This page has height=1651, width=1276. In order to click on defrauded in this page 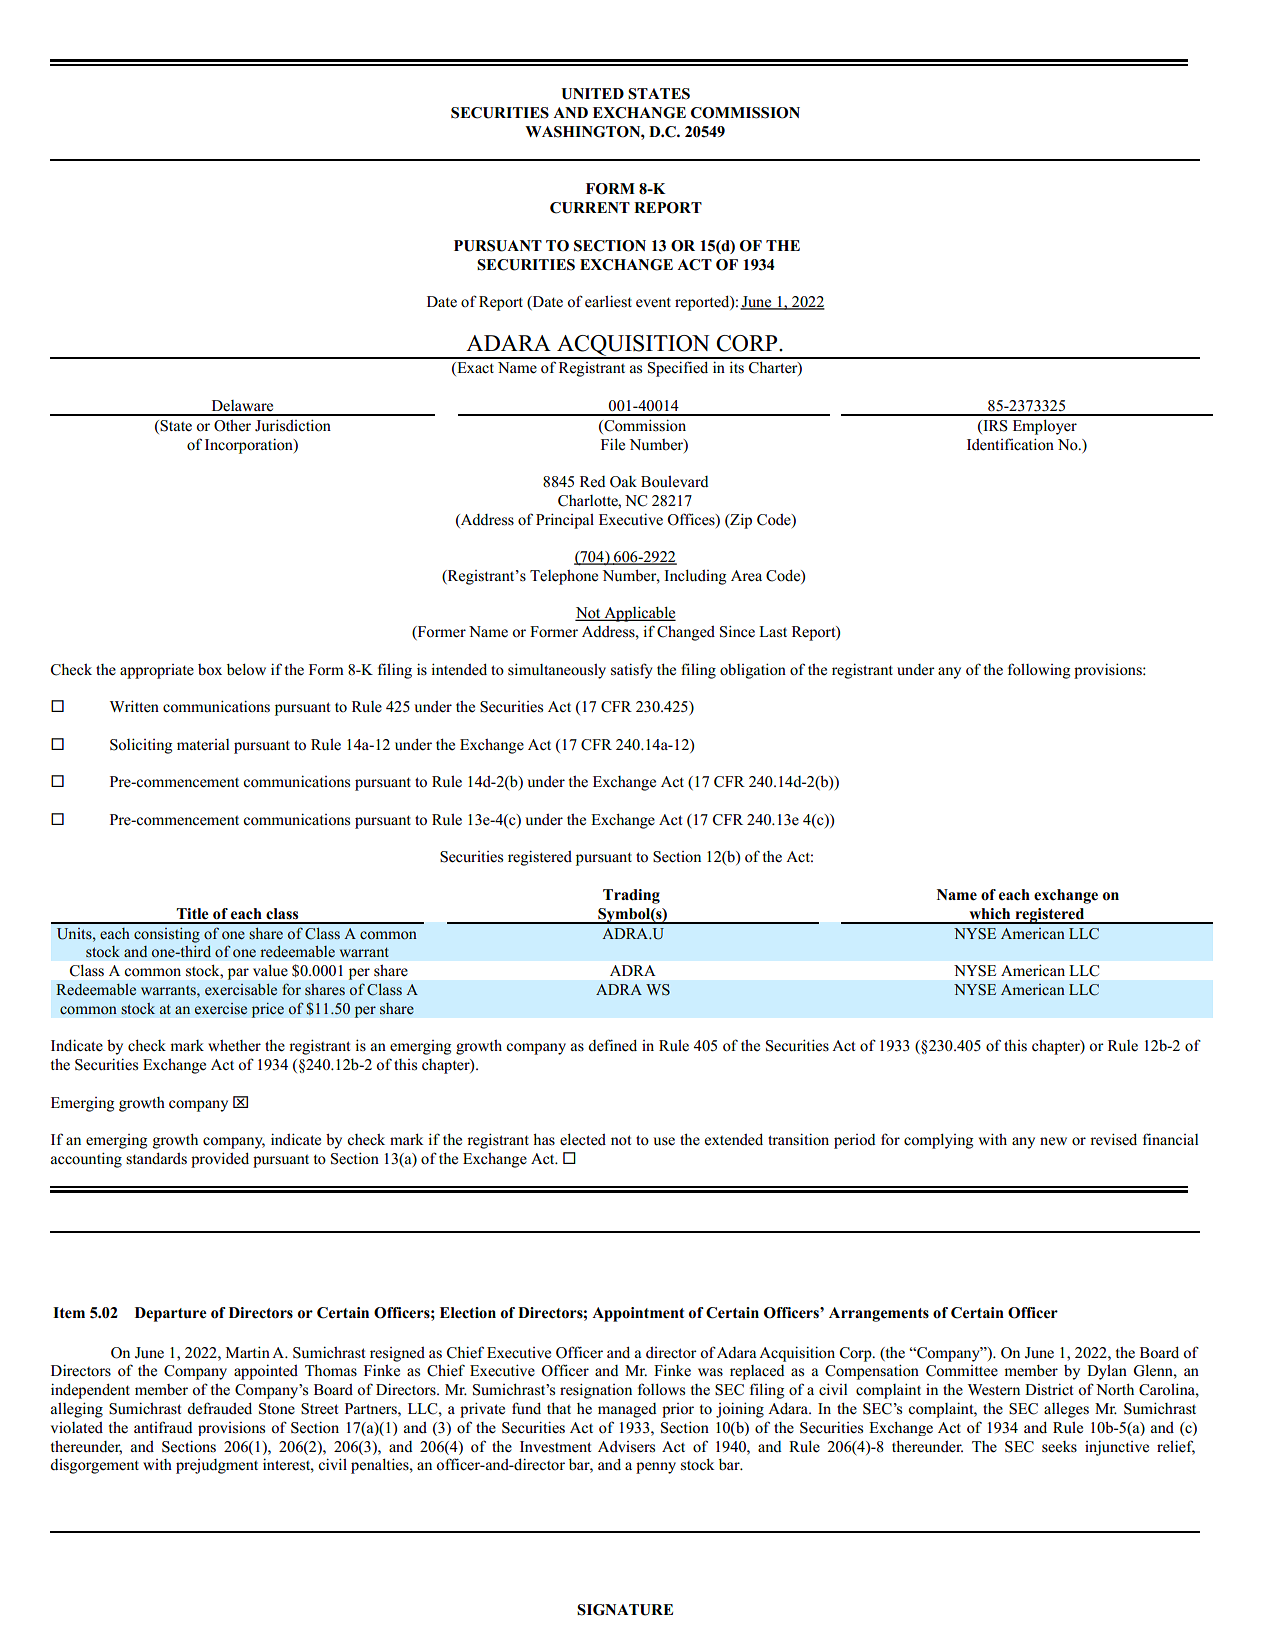, I will do `click(219, 1408)`.
